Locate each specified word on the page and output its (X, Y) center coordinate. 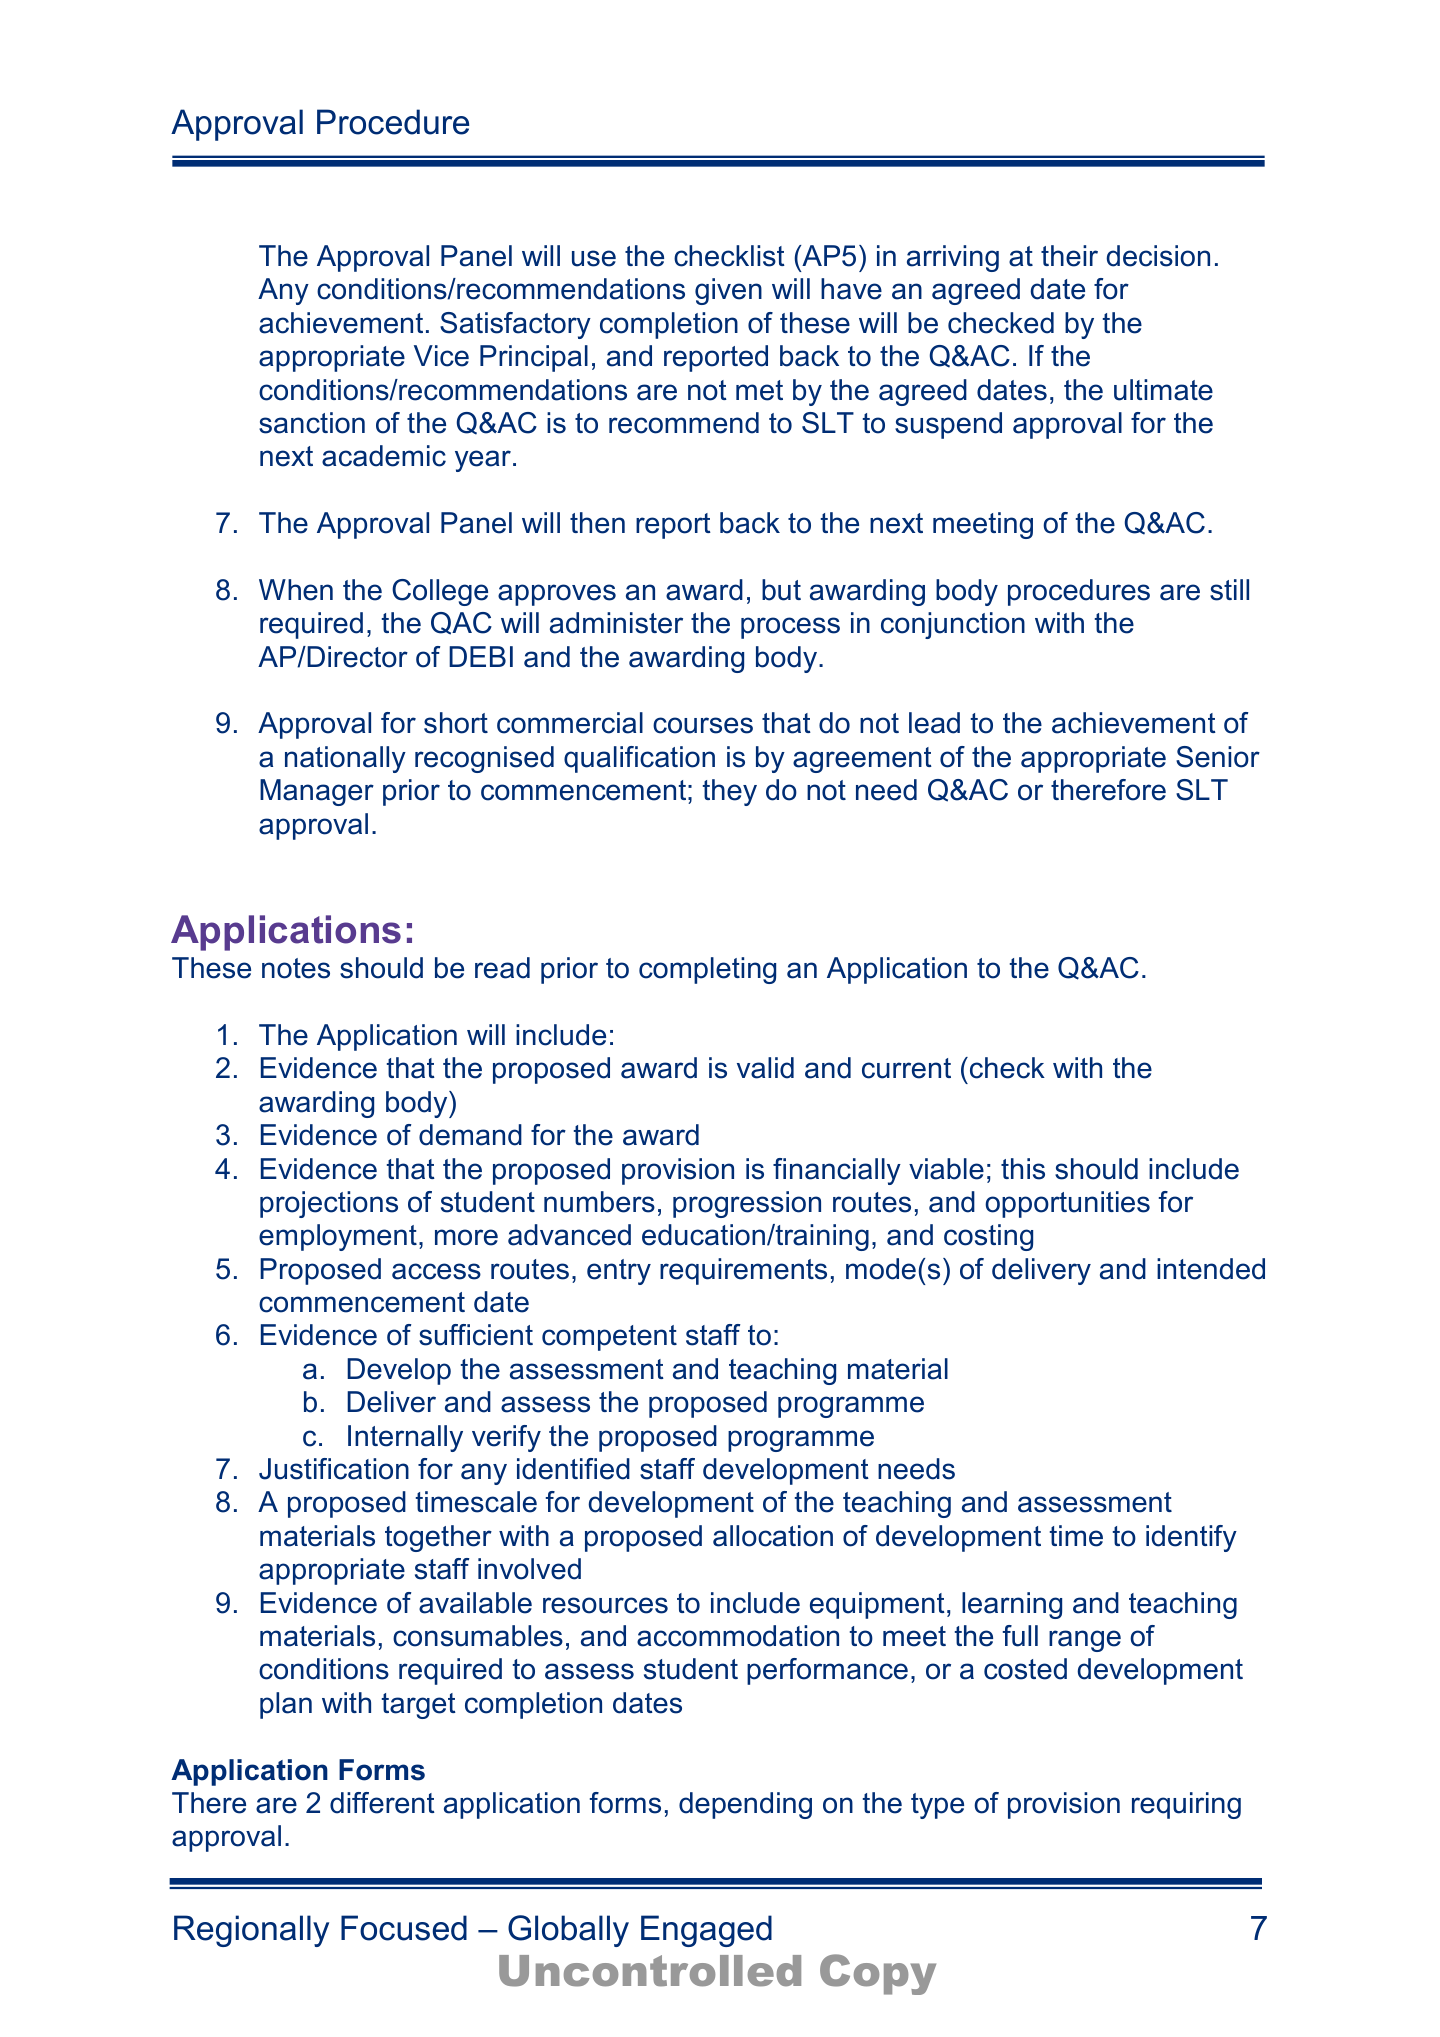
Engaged (706, 1931)
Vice (441, 356)
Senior (1218, 757)
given (728, 291)
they (730, 792)
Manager (317, 792)
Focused (404, 1928)
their (1069, 256)
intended (1211, 1269)
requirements (743, 1271)
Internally (405, 1438)
